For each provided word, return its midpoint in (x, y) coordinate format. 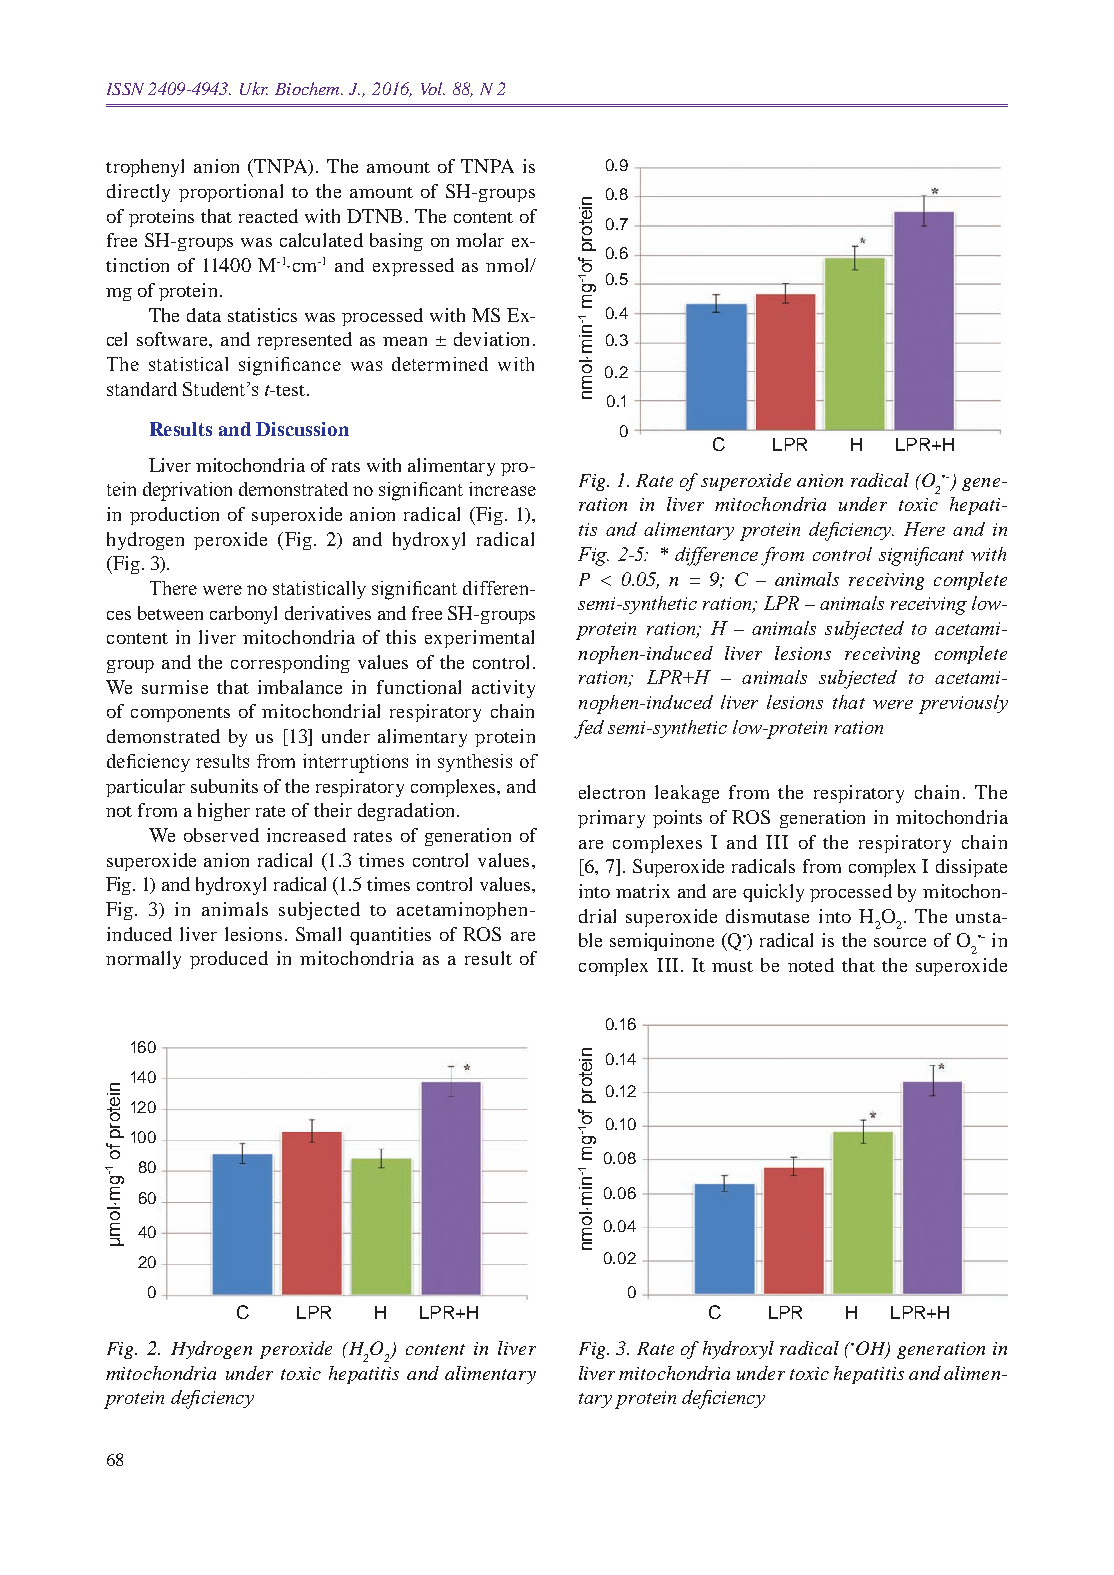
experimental (479, 639)
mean (405, 341)
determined (440, 364)
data (204, 315)
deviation (491, 339)
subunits (224, 786)
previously (963, 704)
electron (612, 792)
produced (229, 960)
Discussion (302, 429)
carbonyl (243, 615)
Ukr (254, 88)
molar (480, 240)
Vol (433, 88)
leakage (687, 794)
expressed (413, 267)
